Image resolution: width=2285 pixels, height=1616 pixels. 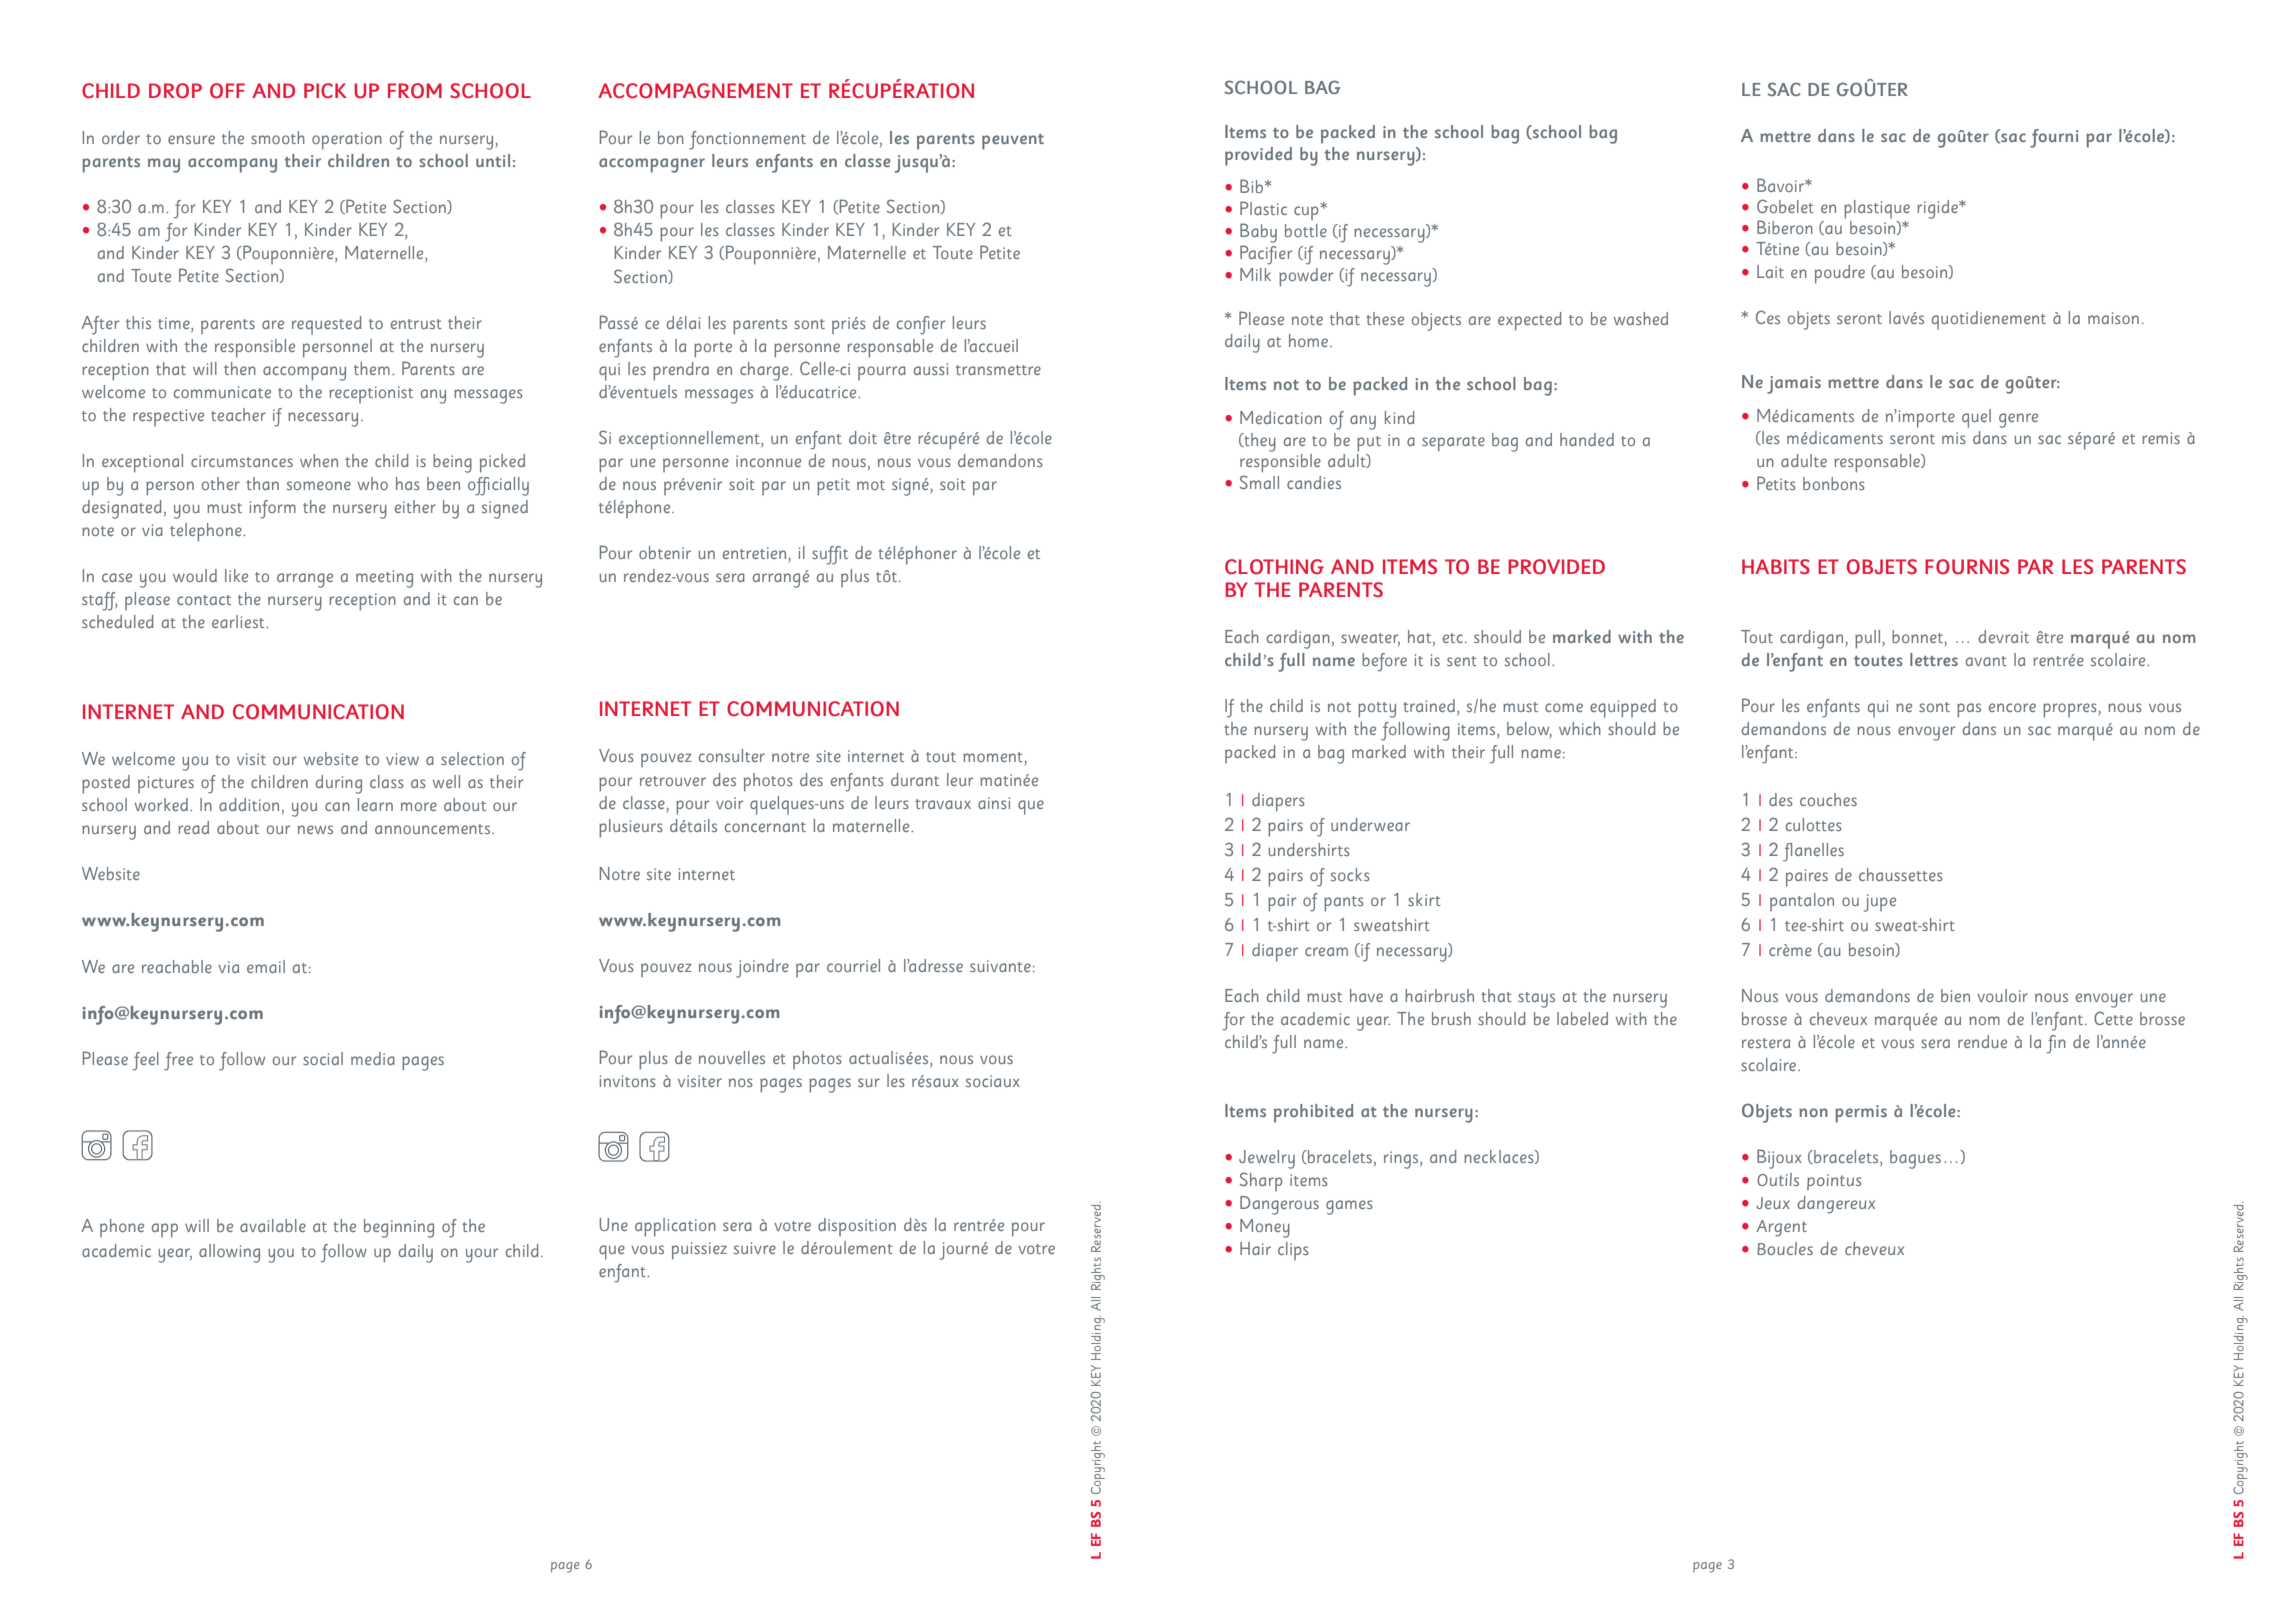 What do you see at coordinates (1867, 639) in the screenshot?
I see `pull` at bounding box center [1867, 639].
